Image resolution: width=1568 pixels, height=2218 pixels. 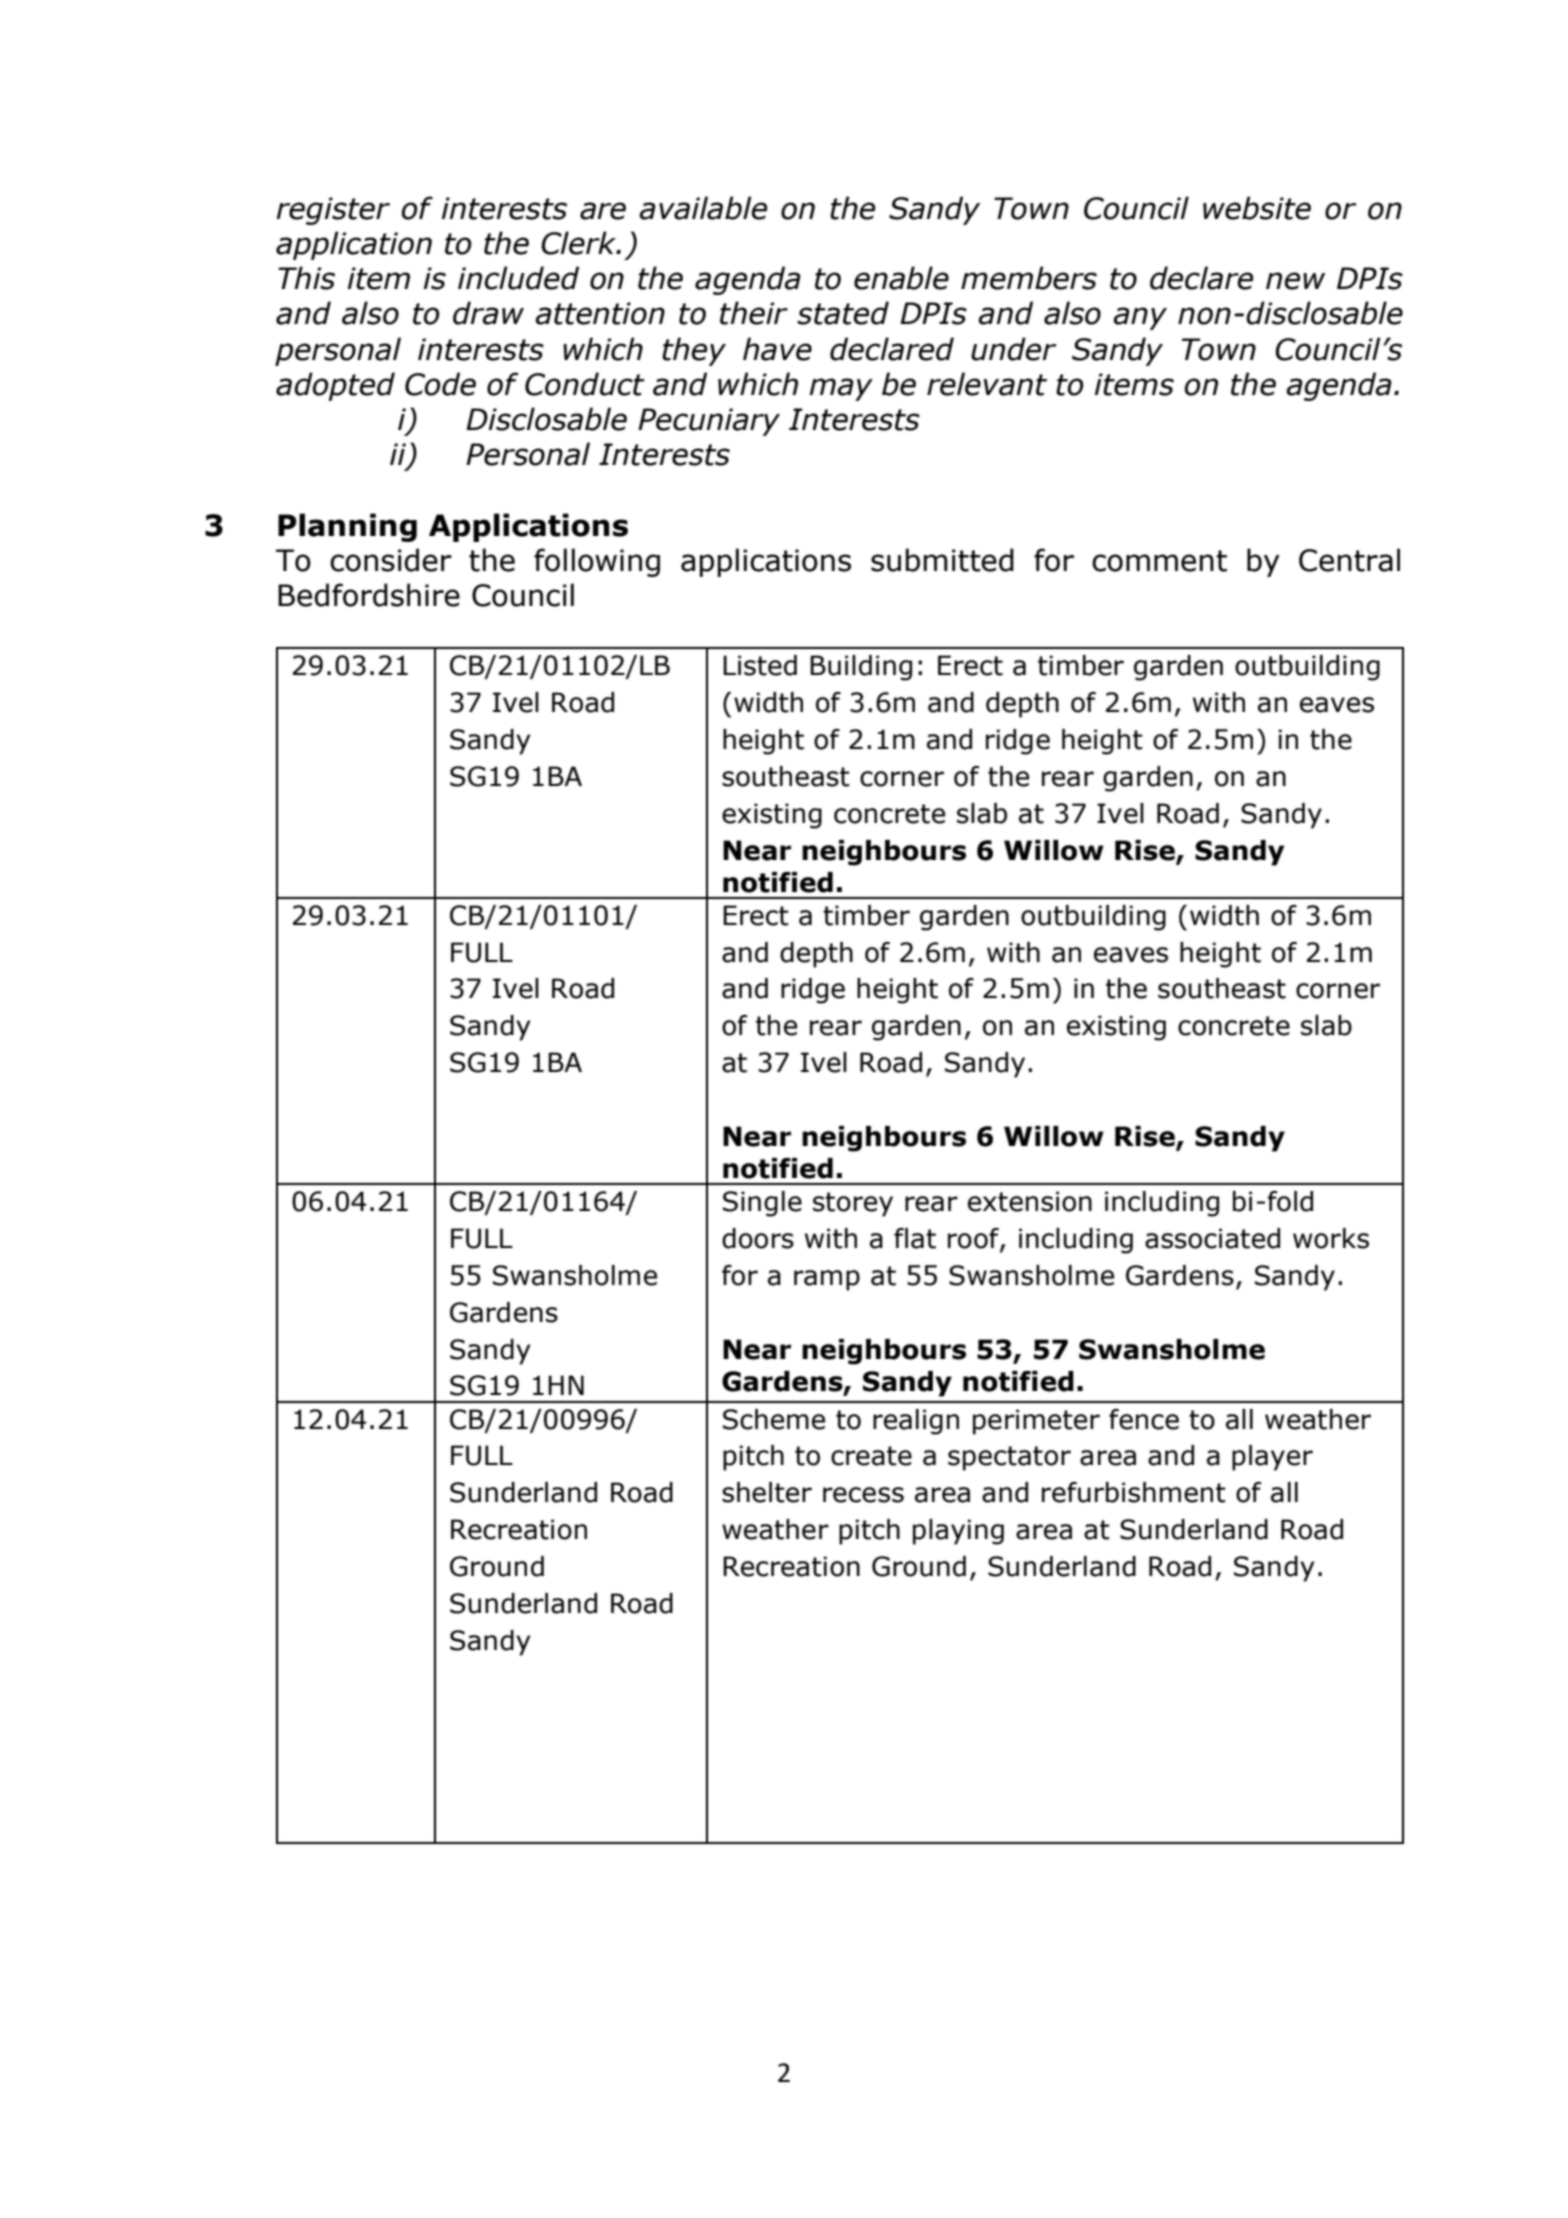 What do you see at coordinates (369, 595) in the page?
I see `Bedfordshire` at bounding box center [369, 595].
